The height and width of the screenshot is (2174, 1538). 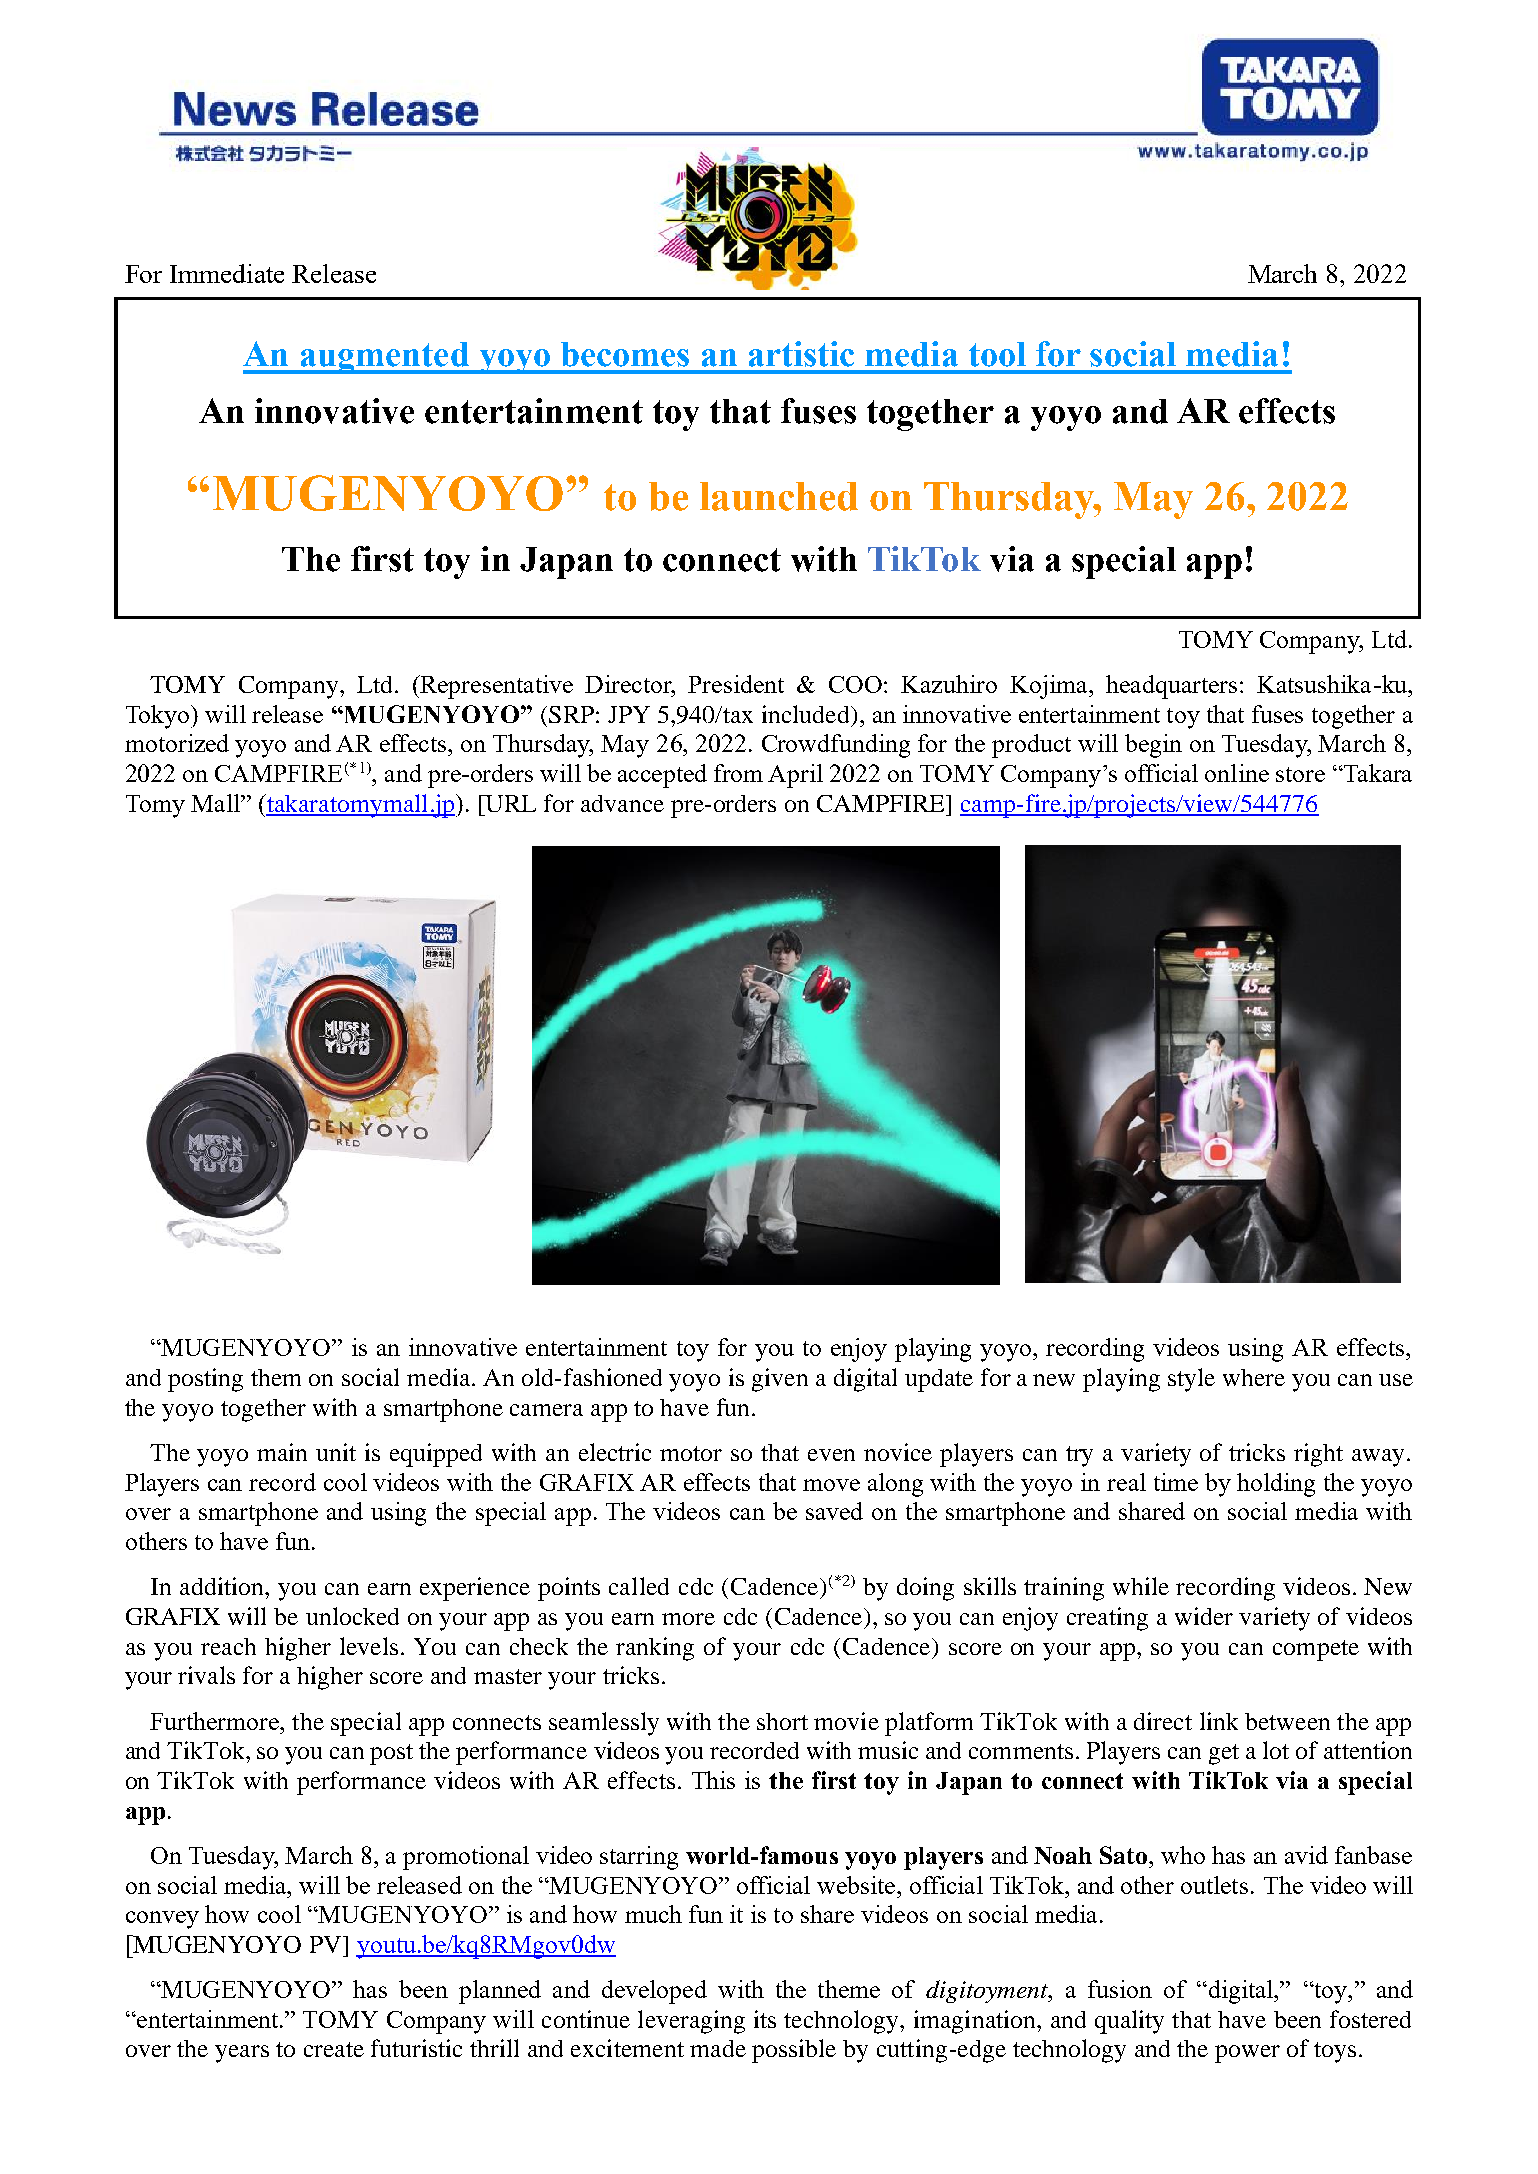 What do you see at coordinates (765, 2019) in the screenshot?
I see `its` at bounding box center [765, 2019].
